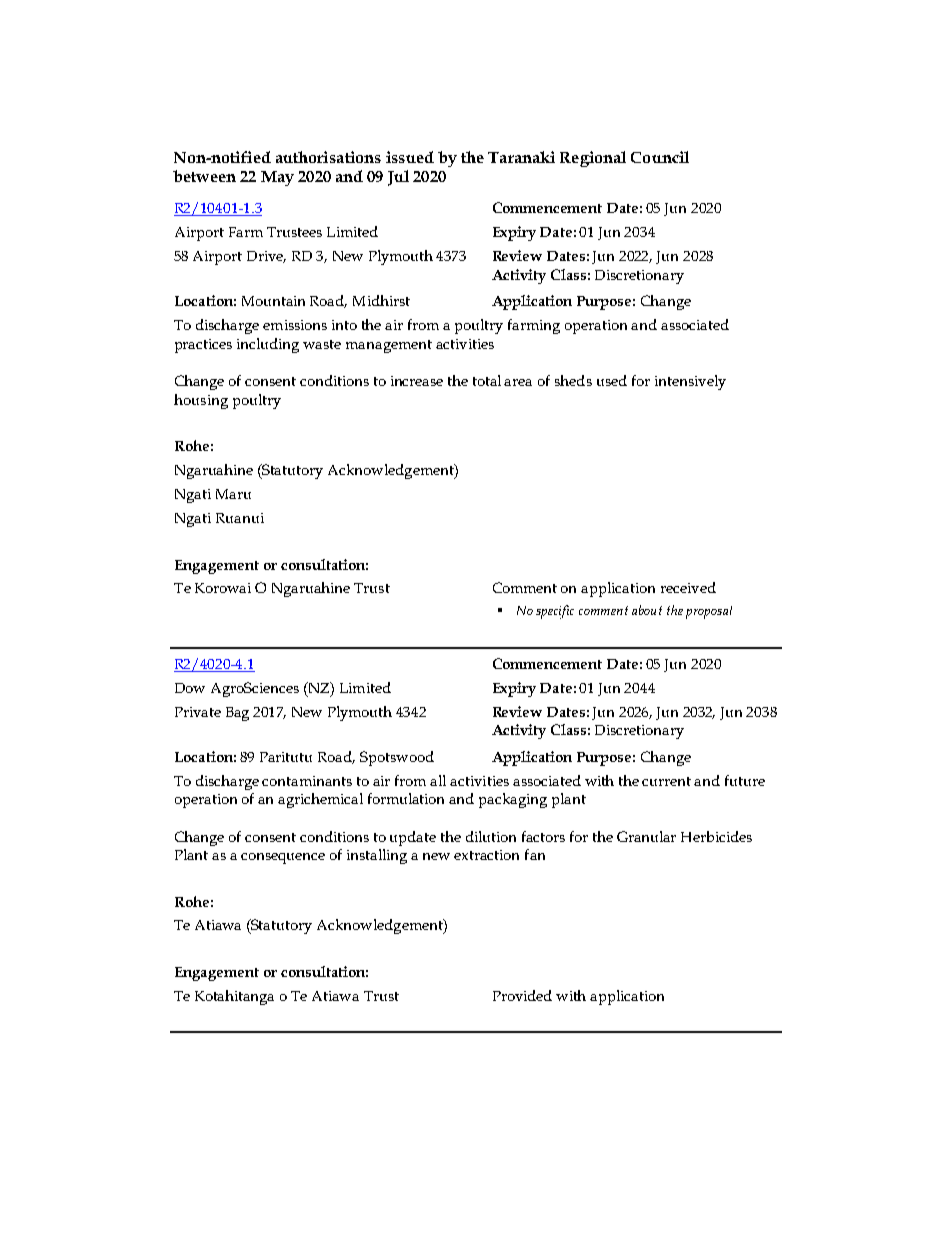 This image has width=952, height=1233. What do you see at coordinates (555, 612) in the image?
I see `specific` at bounding box center [555, 612].
